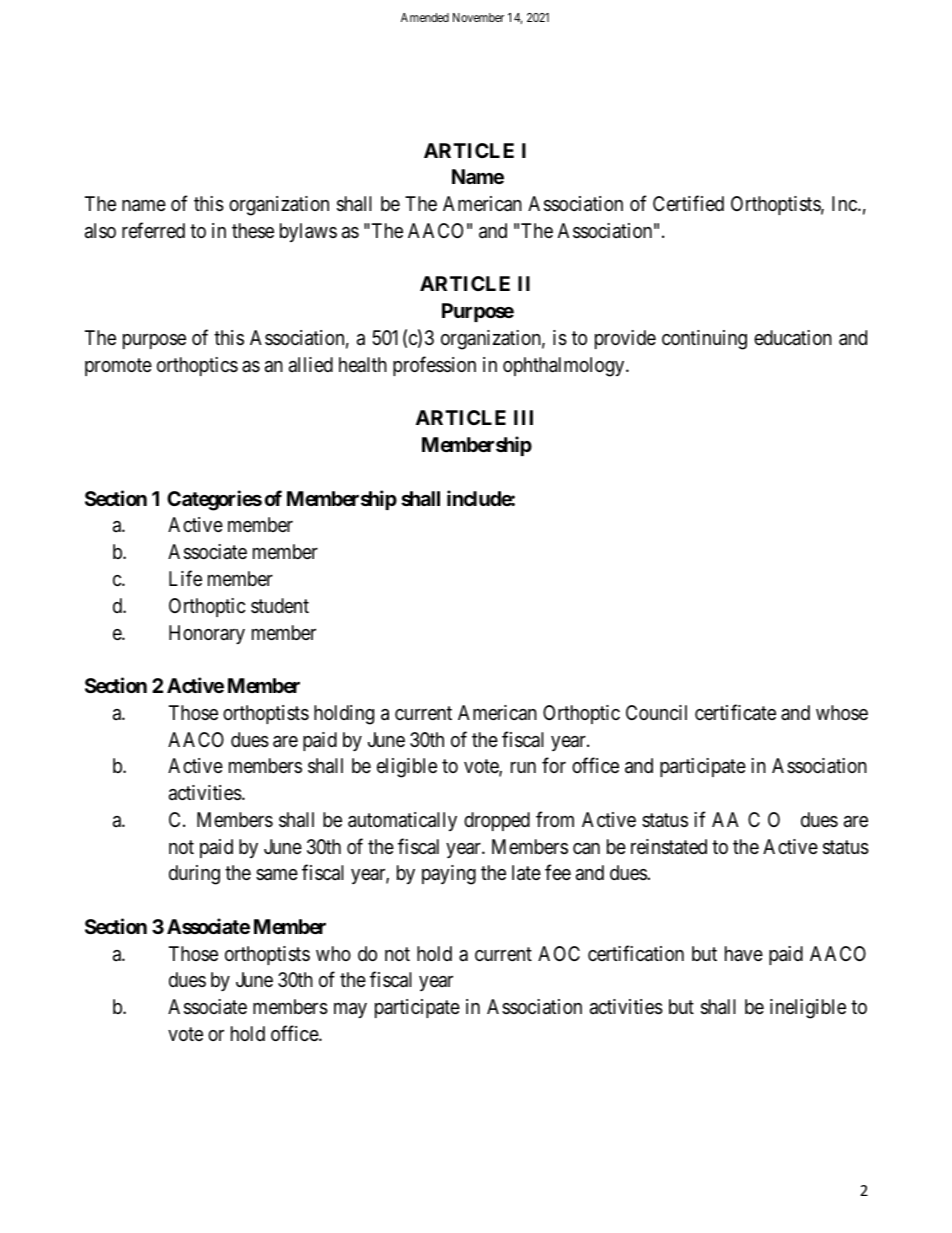  Describe the element at coordinates (185, 578) in the document. I see `Life` at that location.
